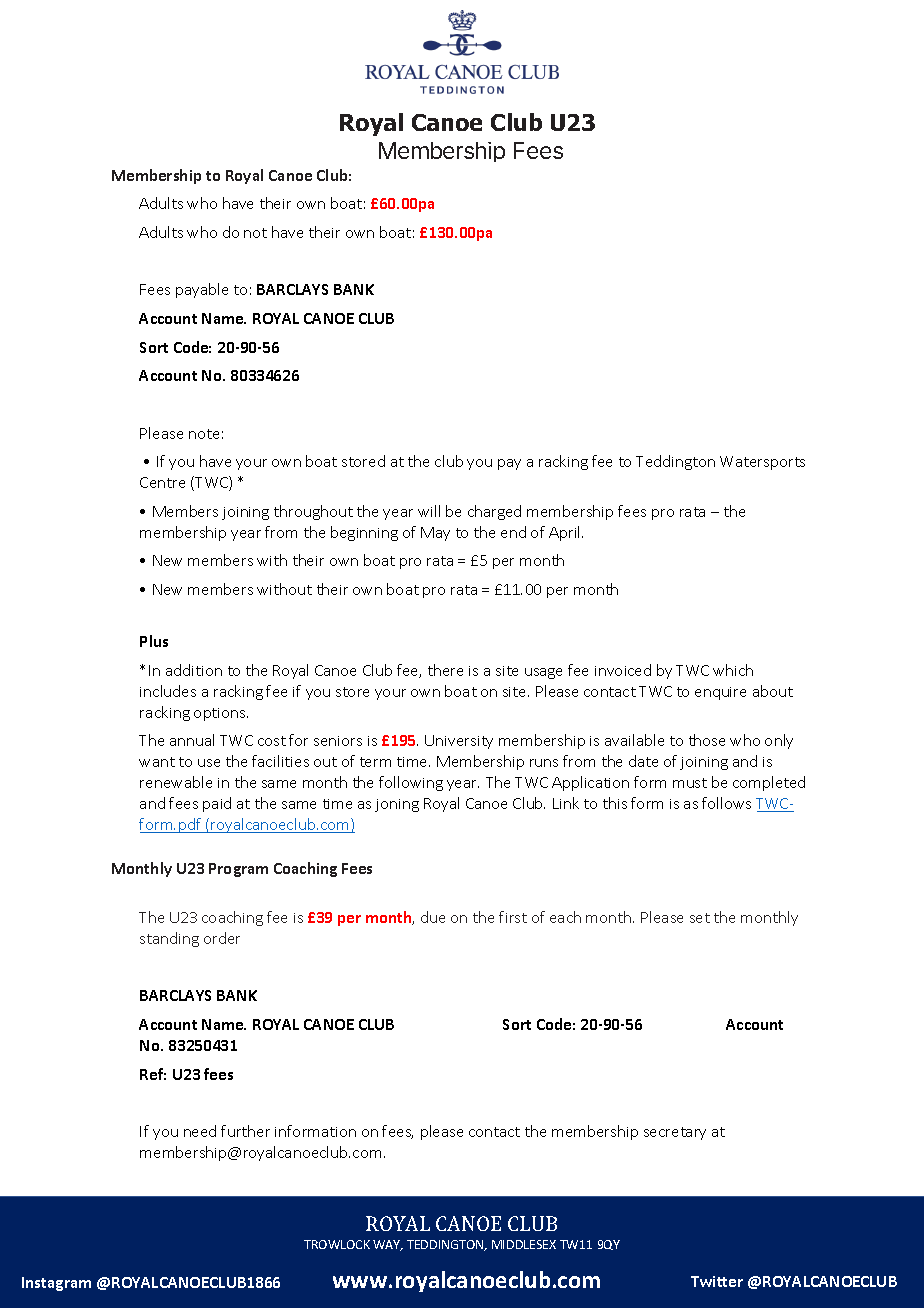 This page has height=1308, width=924. Describe the element at coordinates (433, 917) in the page. I see `due` at that location.
